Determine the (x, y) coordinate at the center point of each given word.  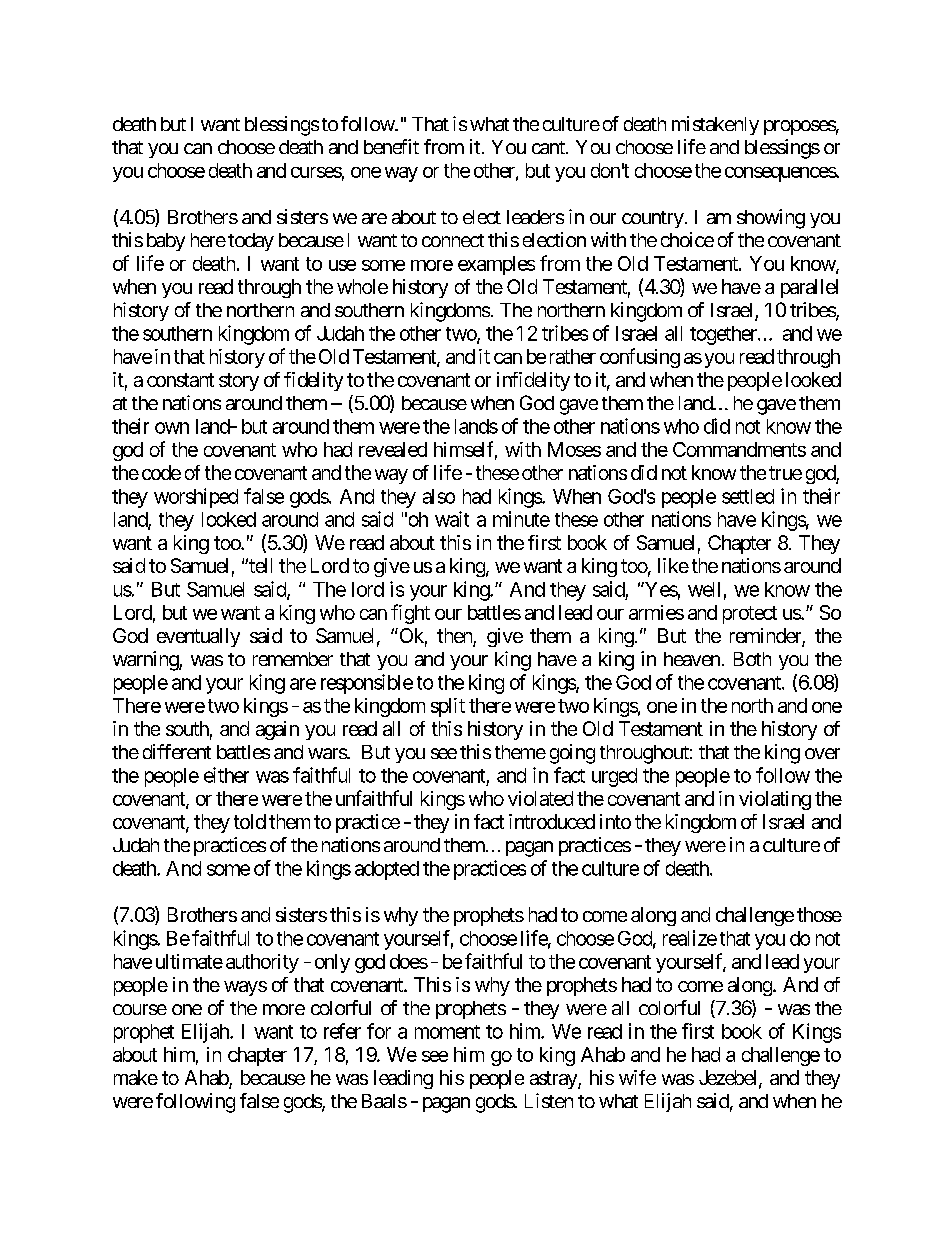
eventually (198, 637)
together (724, 335)
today (251, 242)
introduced (552, 821)
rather (573, 356)
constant (180, 380)
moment (447, 1032)
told (250, 821)
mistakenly (715, 125)
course (140, 1009)
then (455, 637)
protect (750, 615)
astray (554, 1080)
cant (549, 147)
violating (775, 800)
